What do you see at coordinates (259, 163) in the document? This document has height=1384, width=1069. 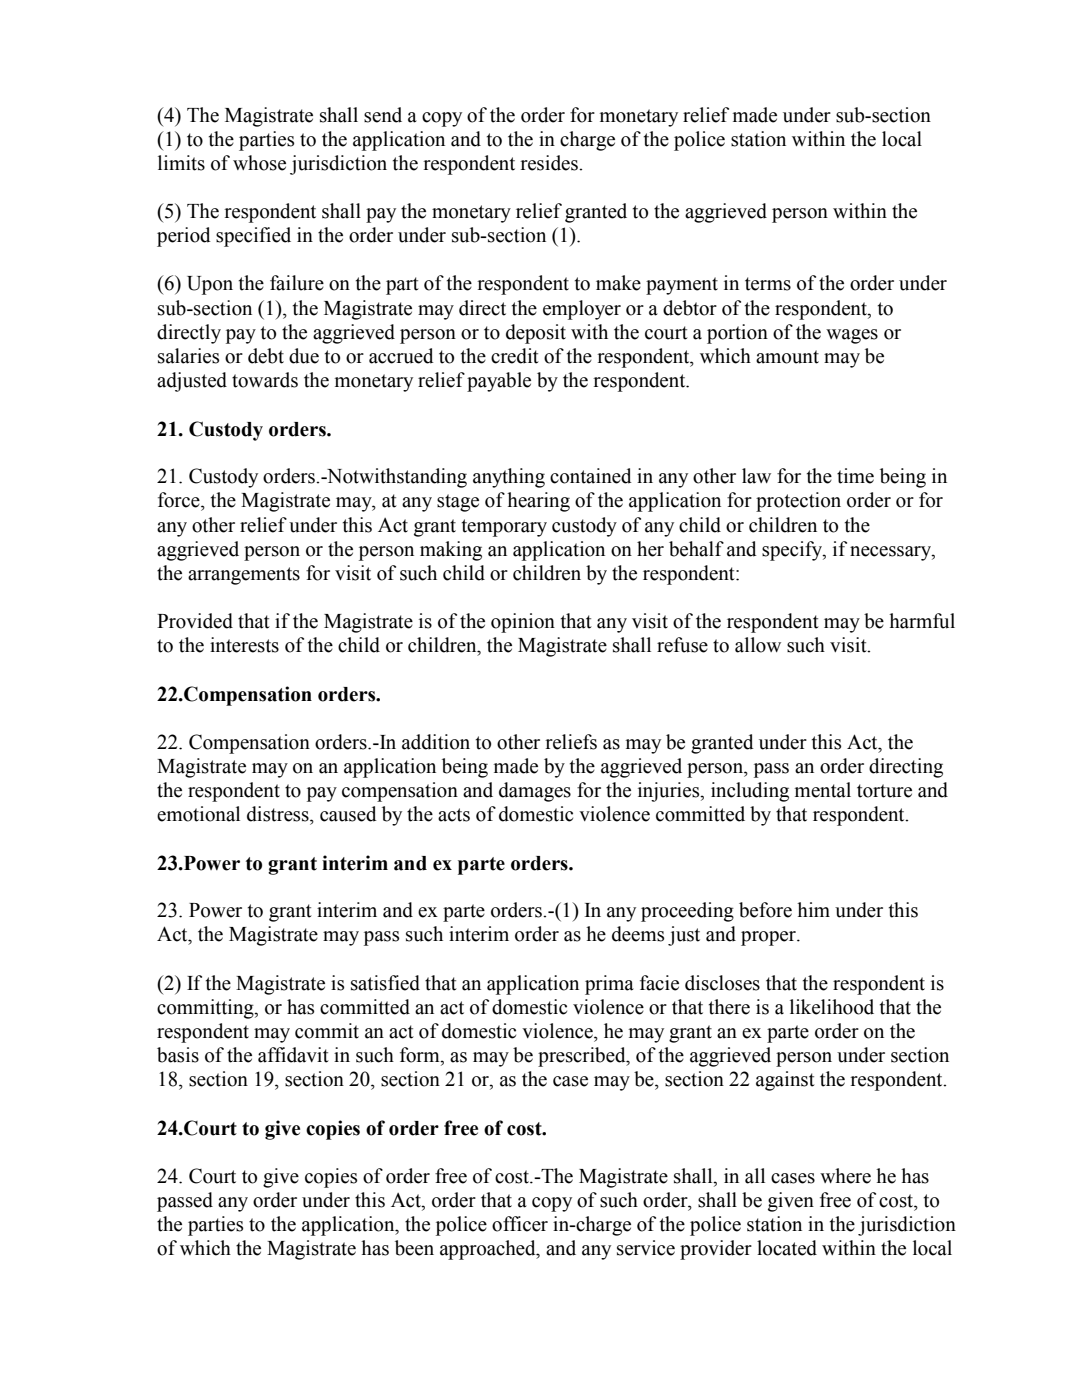 I see `whose` at bounding box center [259, 163].
